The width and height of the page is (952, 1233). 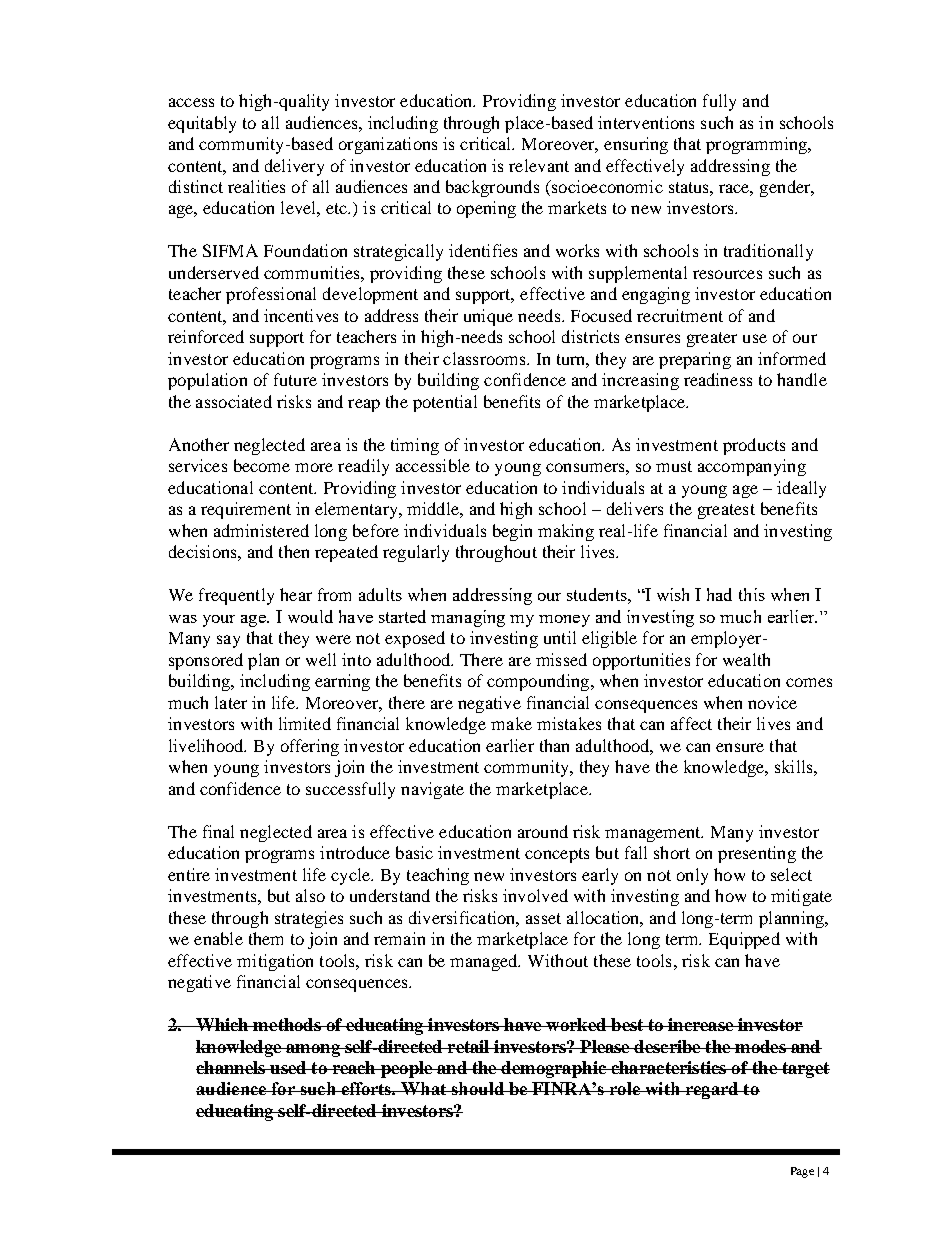 What do you see at coordinates (692, 876) in the page?
I see `only` at bounding box center [692, 876].
